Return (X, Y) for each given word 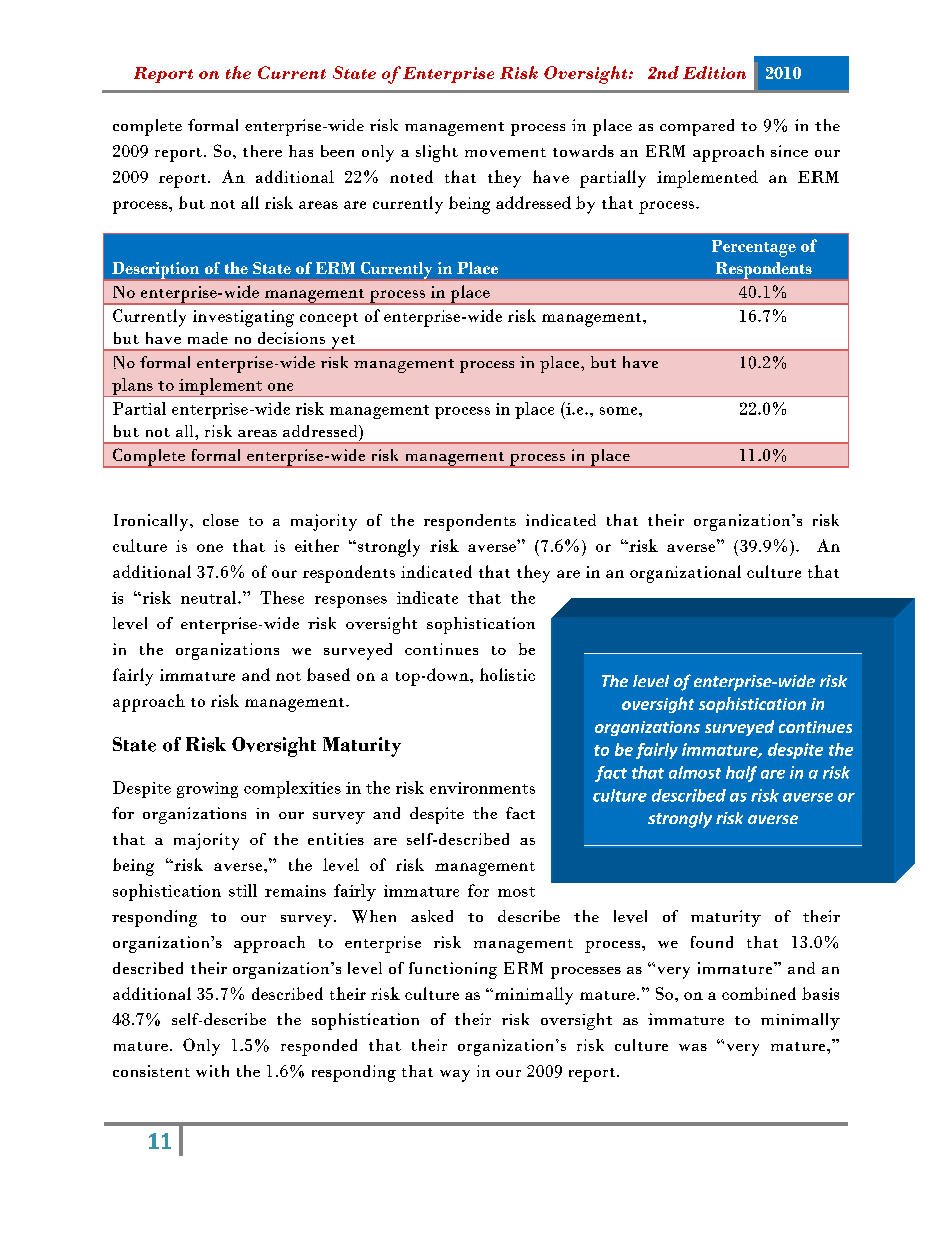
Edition (714, 72)
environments (482, 788)
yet (343, 343)
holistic (507, 674)
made (208, 338)
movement (505, 152)
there (262, 151)
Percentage (754, 248)
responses (351, 602)
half (741, 774)
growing (207, 790)
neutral (210, 597)
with (212, 1071)
